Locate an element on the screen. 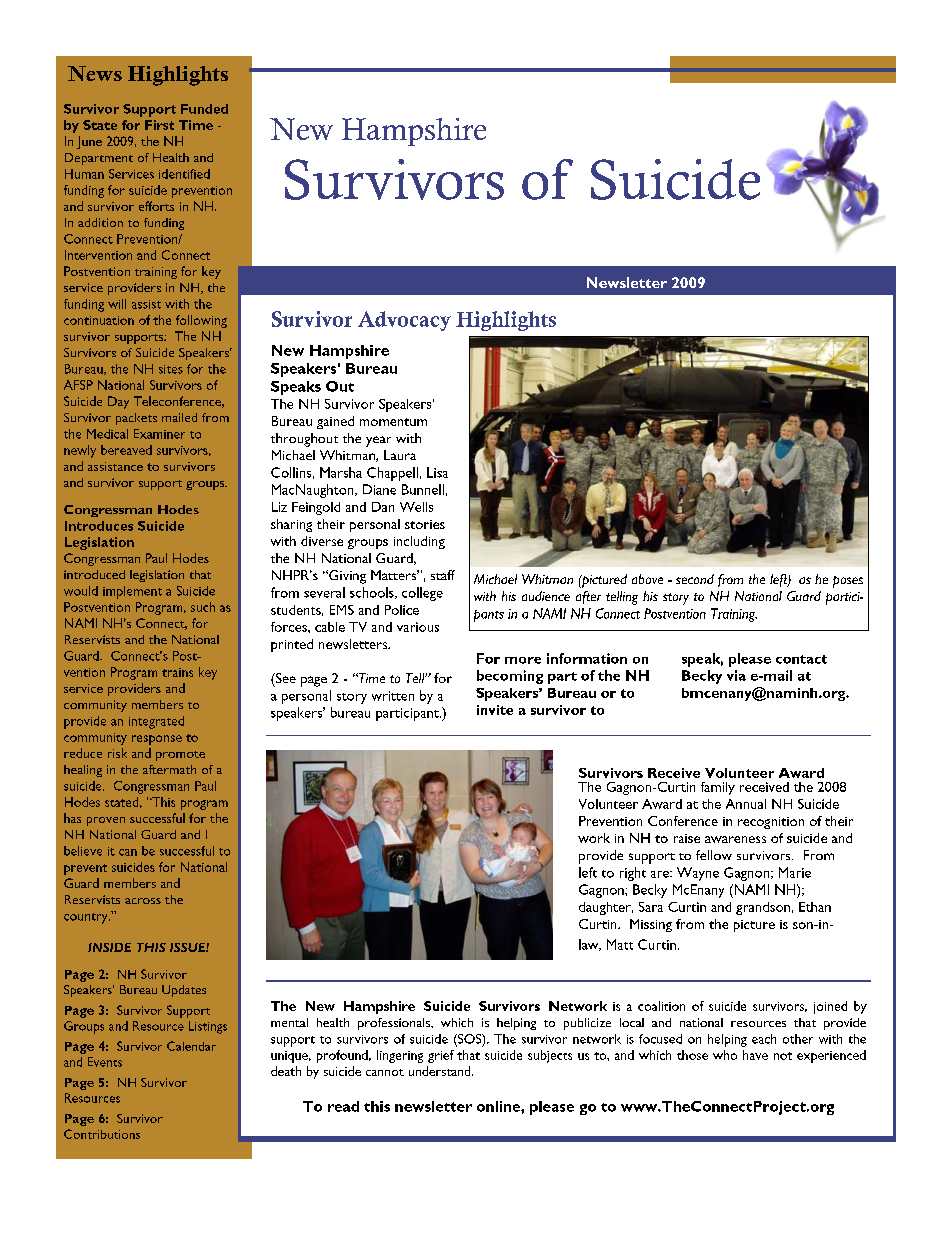 This screenshot has width=952, height=1233. Funded is located at coordinates (204, 109).
